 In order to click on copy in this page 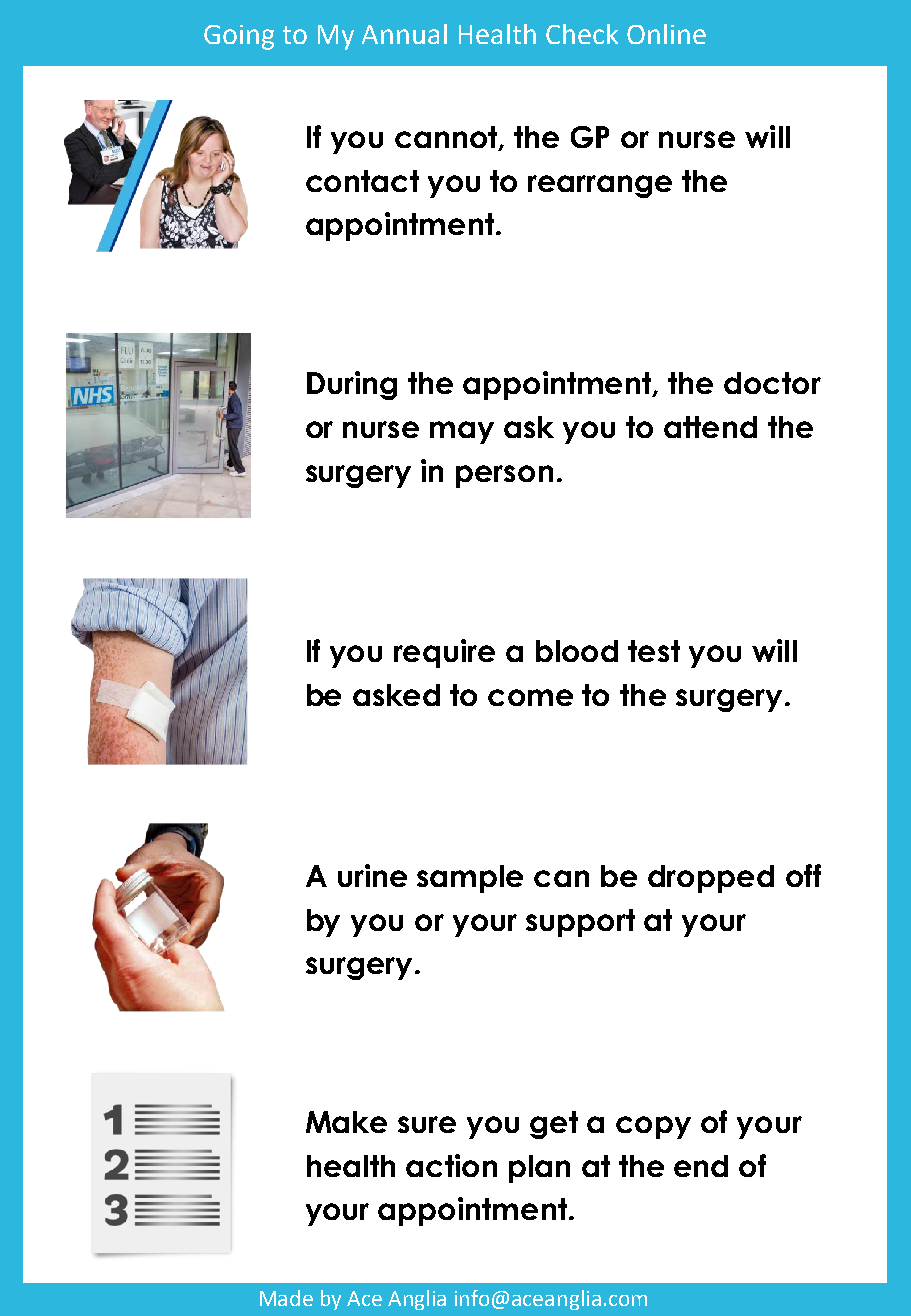, I will do `click(653, 1127)`.
